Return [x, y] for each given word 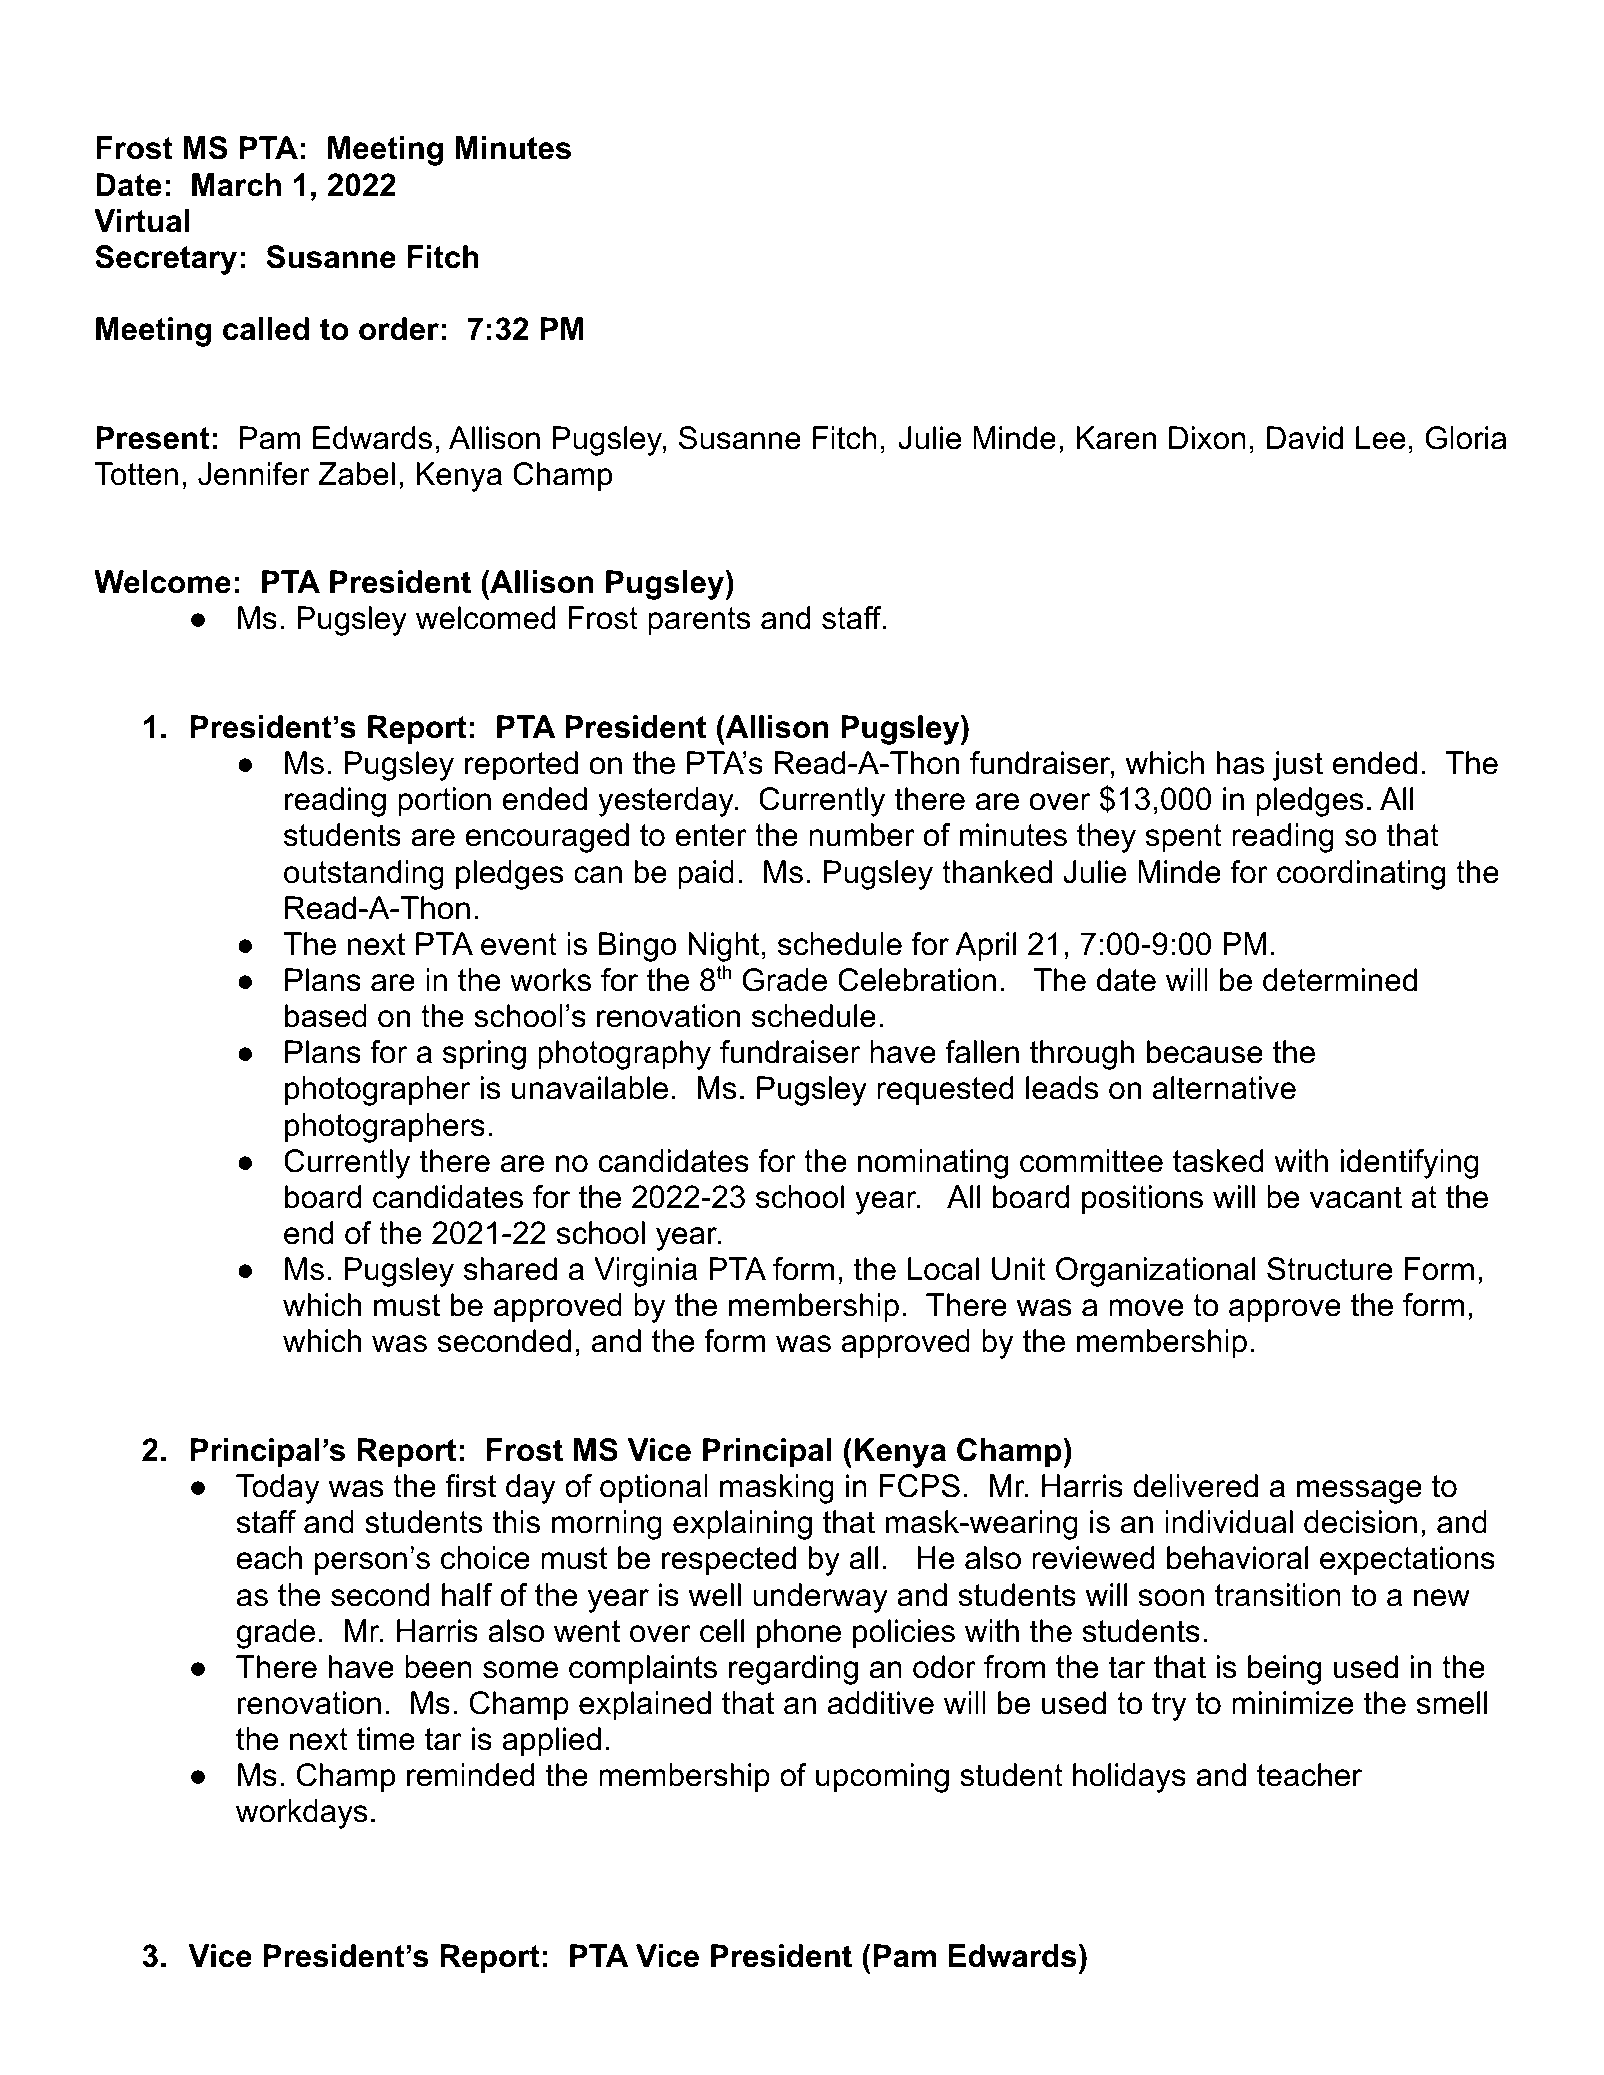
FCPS [920, 1486]
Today [277, 1489]
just [1298, 766]
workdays [302, 1814]
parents [699, 621]
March [236, 185]
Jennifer [254, 474]
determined [1340, 980]
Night [723, 947]
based [326, 1016]
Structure [1329, 1269]
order [399, 329]
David [1305, 438]
